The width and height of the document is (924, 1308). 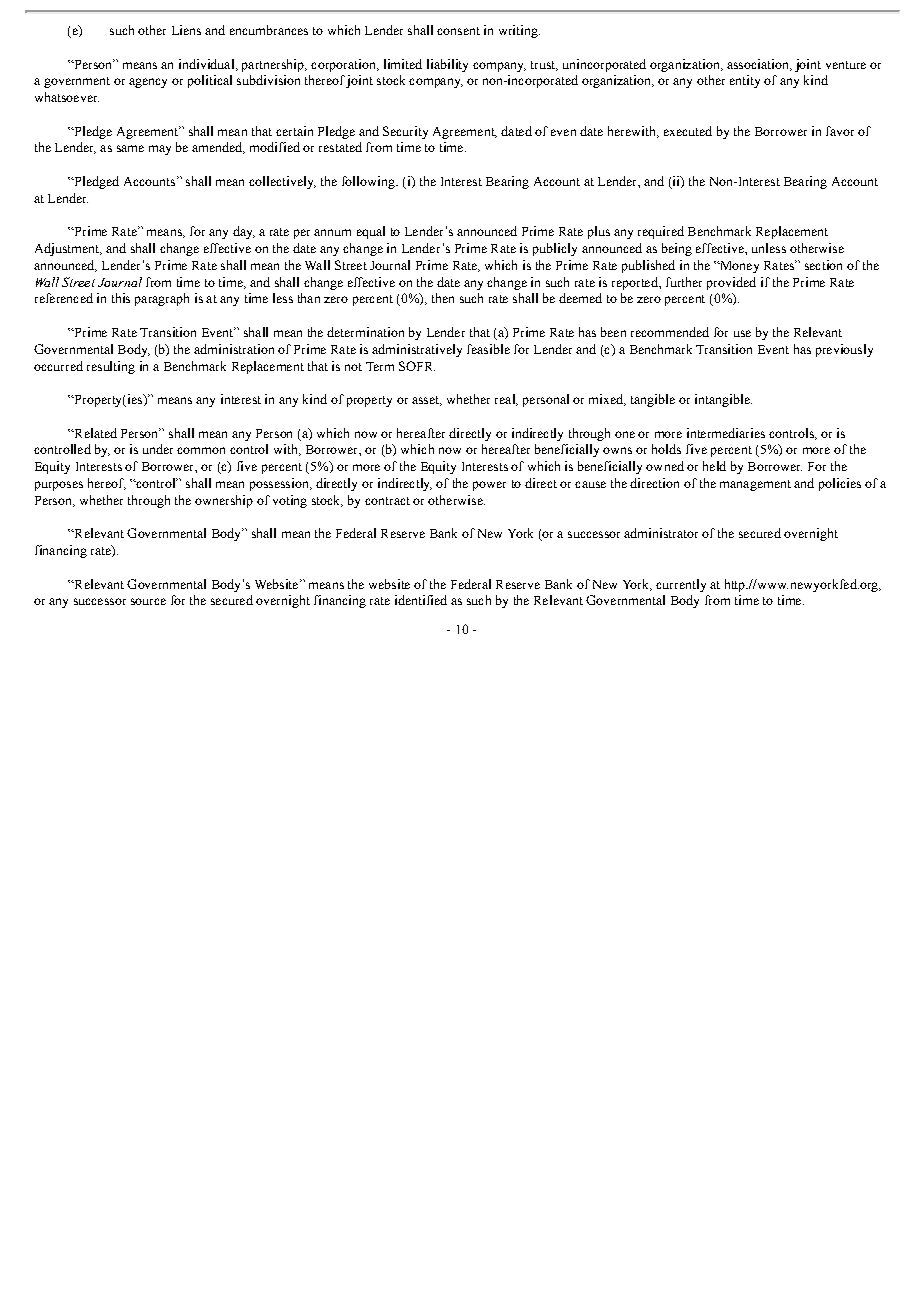 I want to click on Related, so click(x=94, y=433).
